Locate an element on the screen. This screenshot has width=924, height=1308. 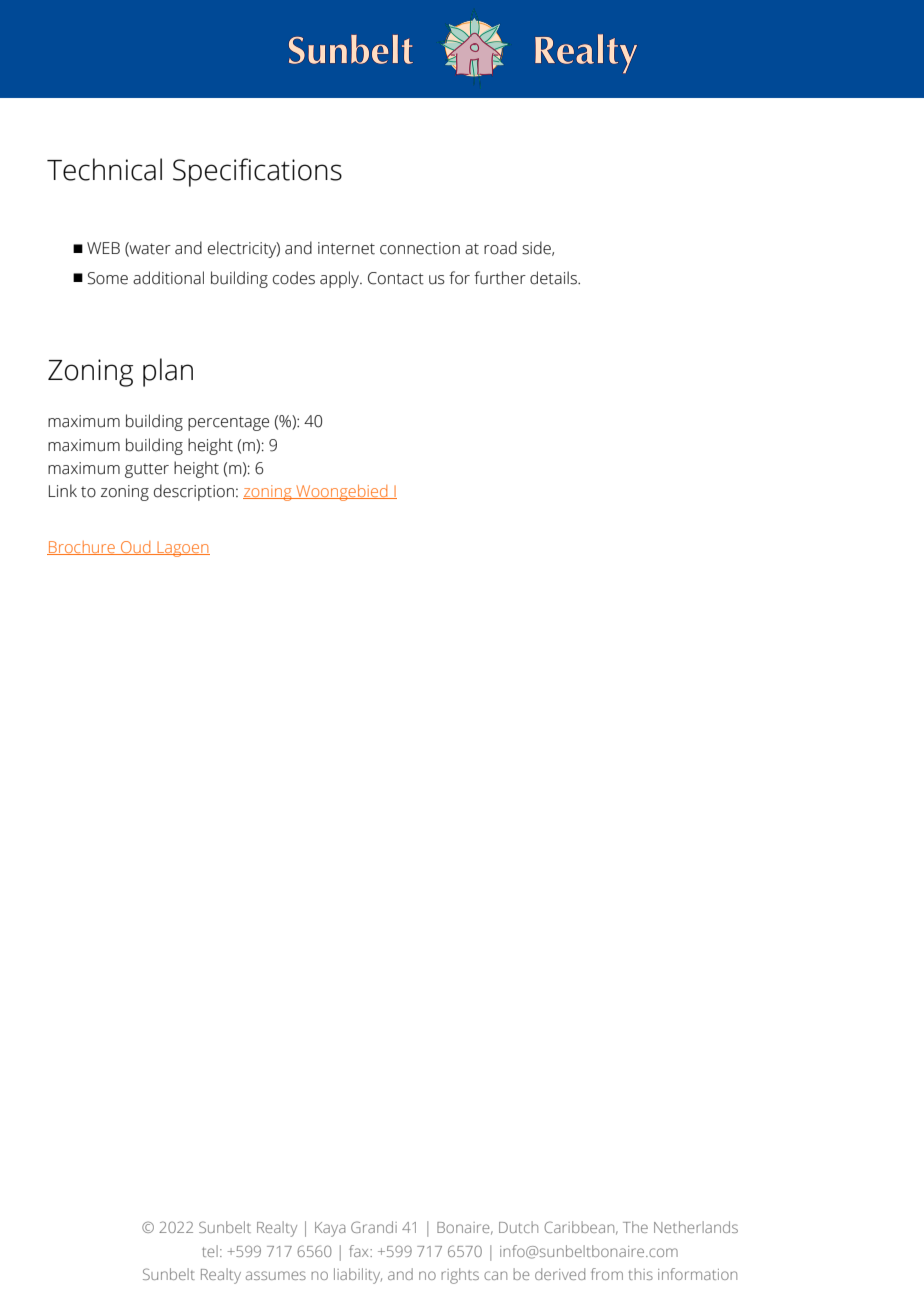
details is located at coordinates (554, 278).
